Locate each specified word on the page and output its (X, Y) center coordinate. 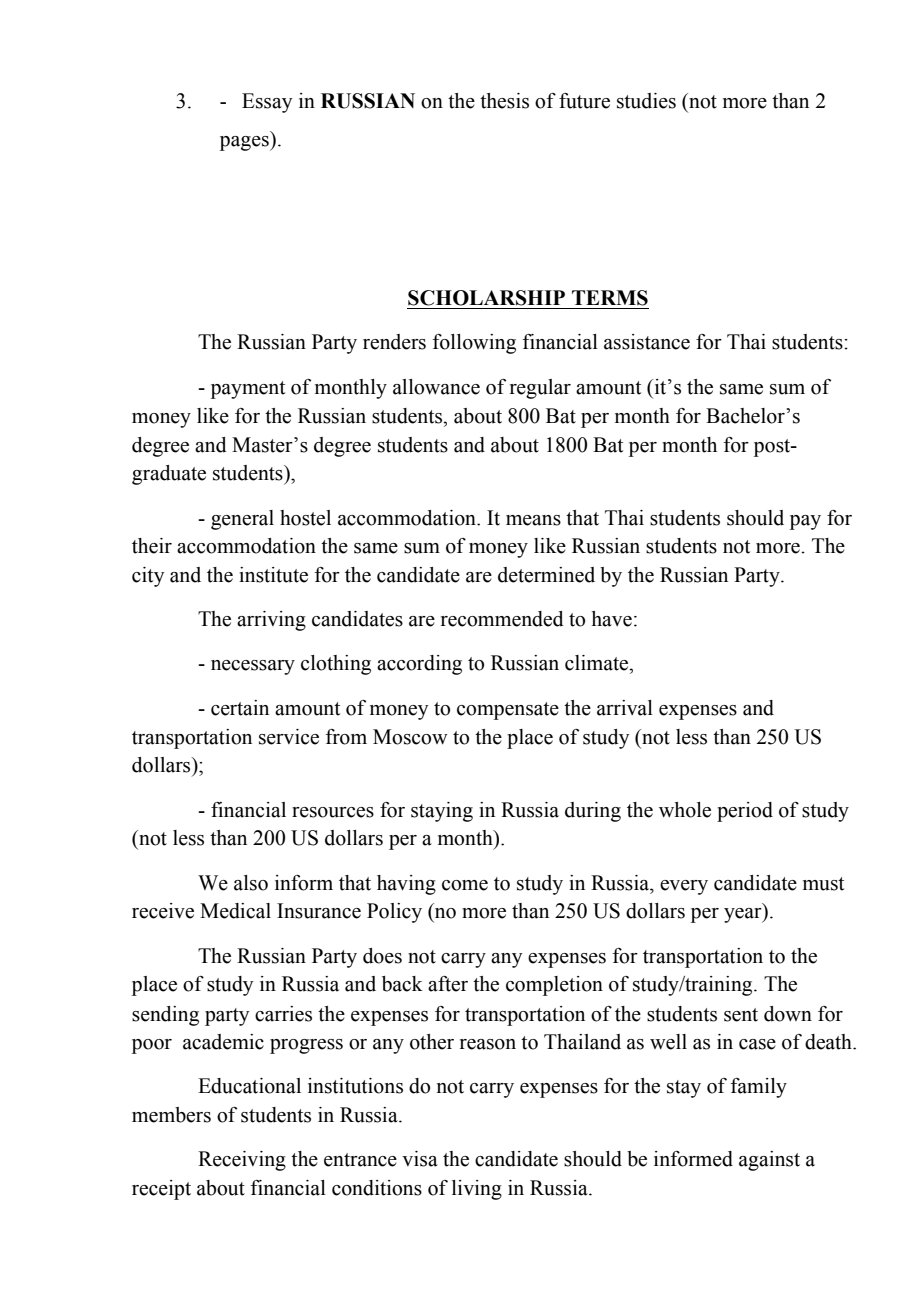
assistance (647, 342)
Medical (235, 911)
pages (245, 143)
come (465, 885)
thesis (504, 101)
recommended (502, 619)
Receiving (242, 1161)
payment (248, 390)
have (612, 619)
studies (646, 101)
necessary (253, 667)
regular (540, 389)
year (744, 915)
